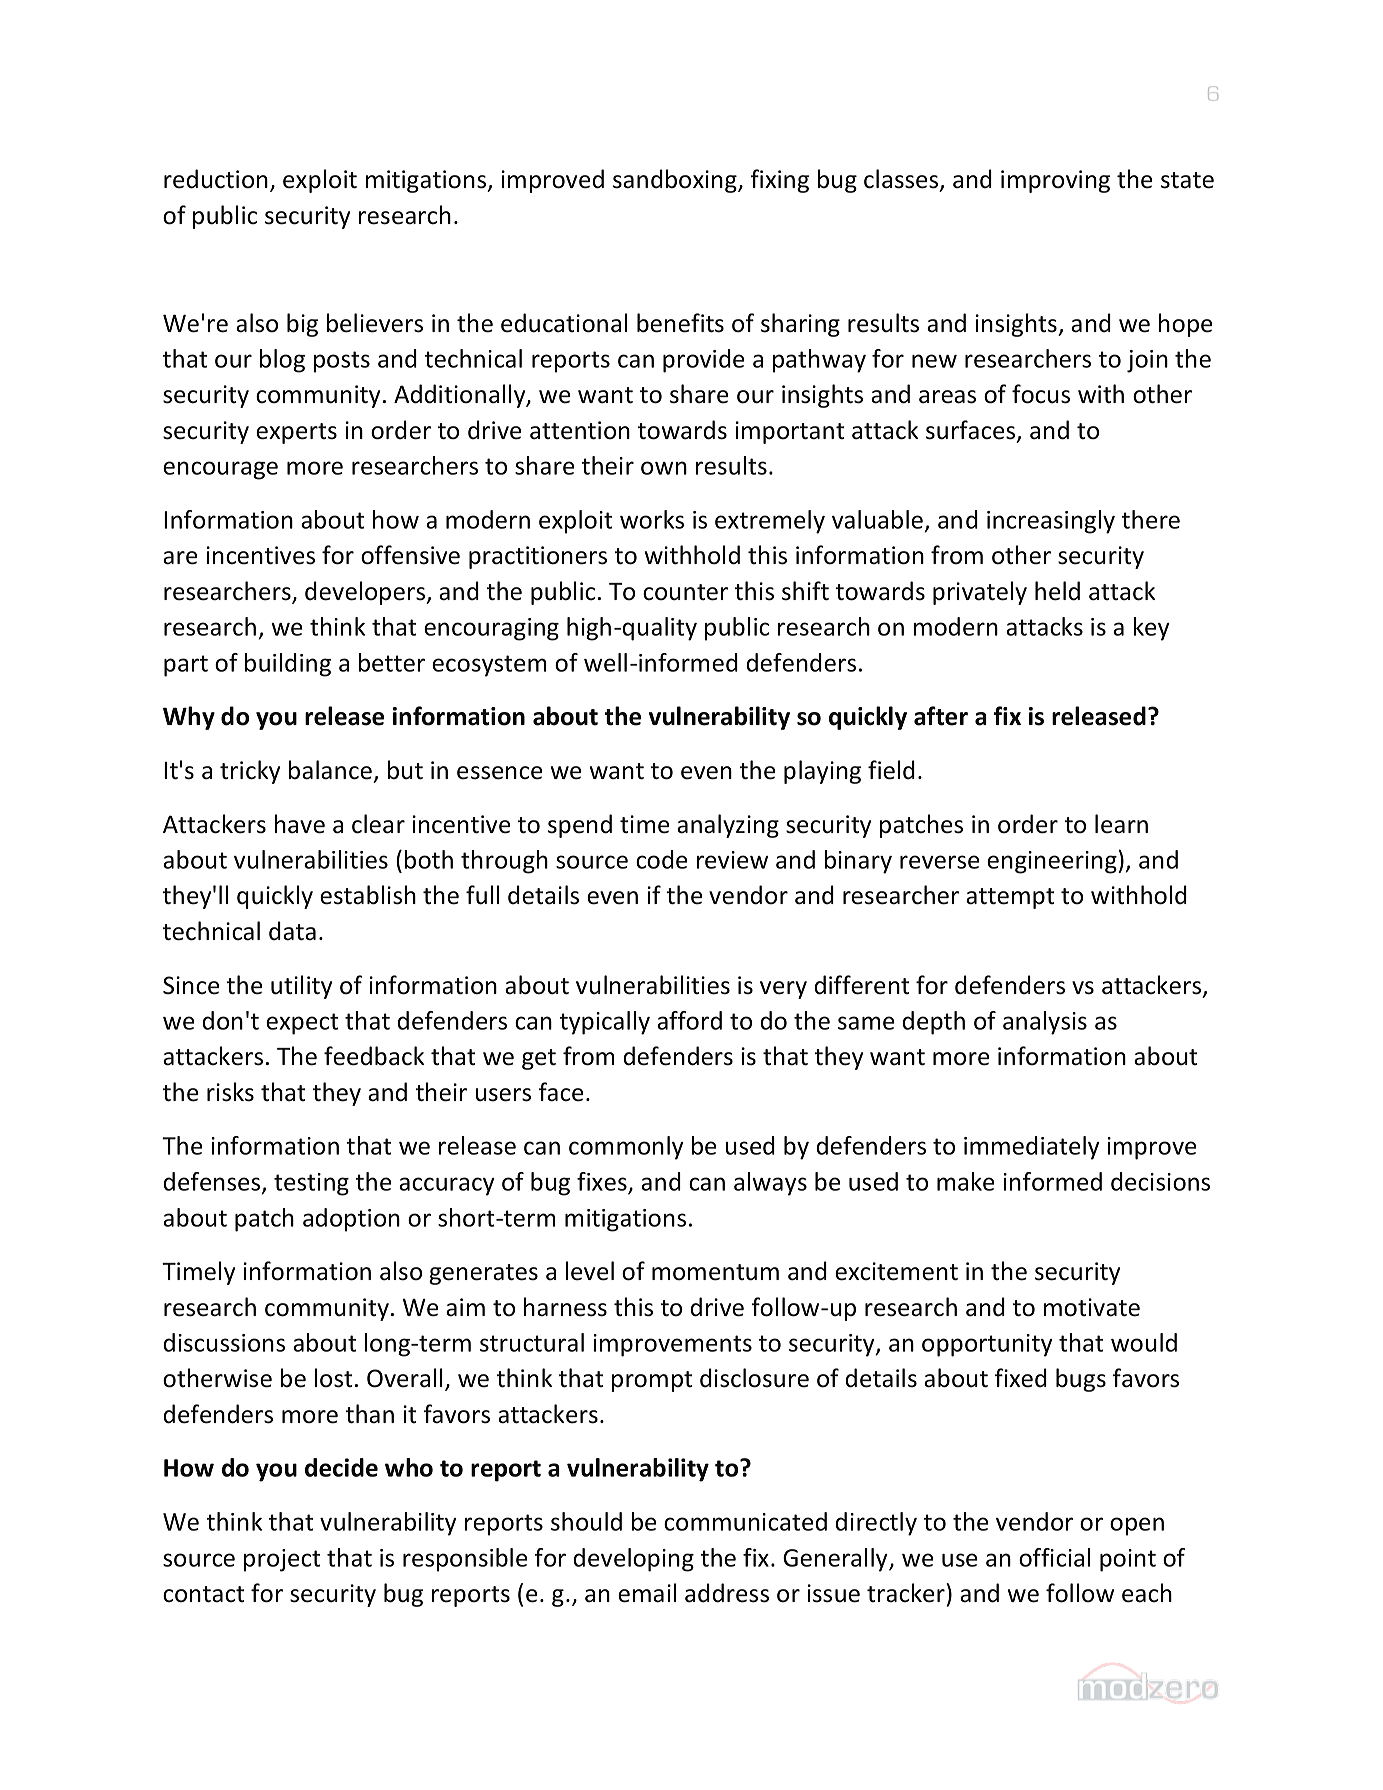 The width and height of the document is (1383, 1790). I want to click on immediately, so click(1032, 1148).
